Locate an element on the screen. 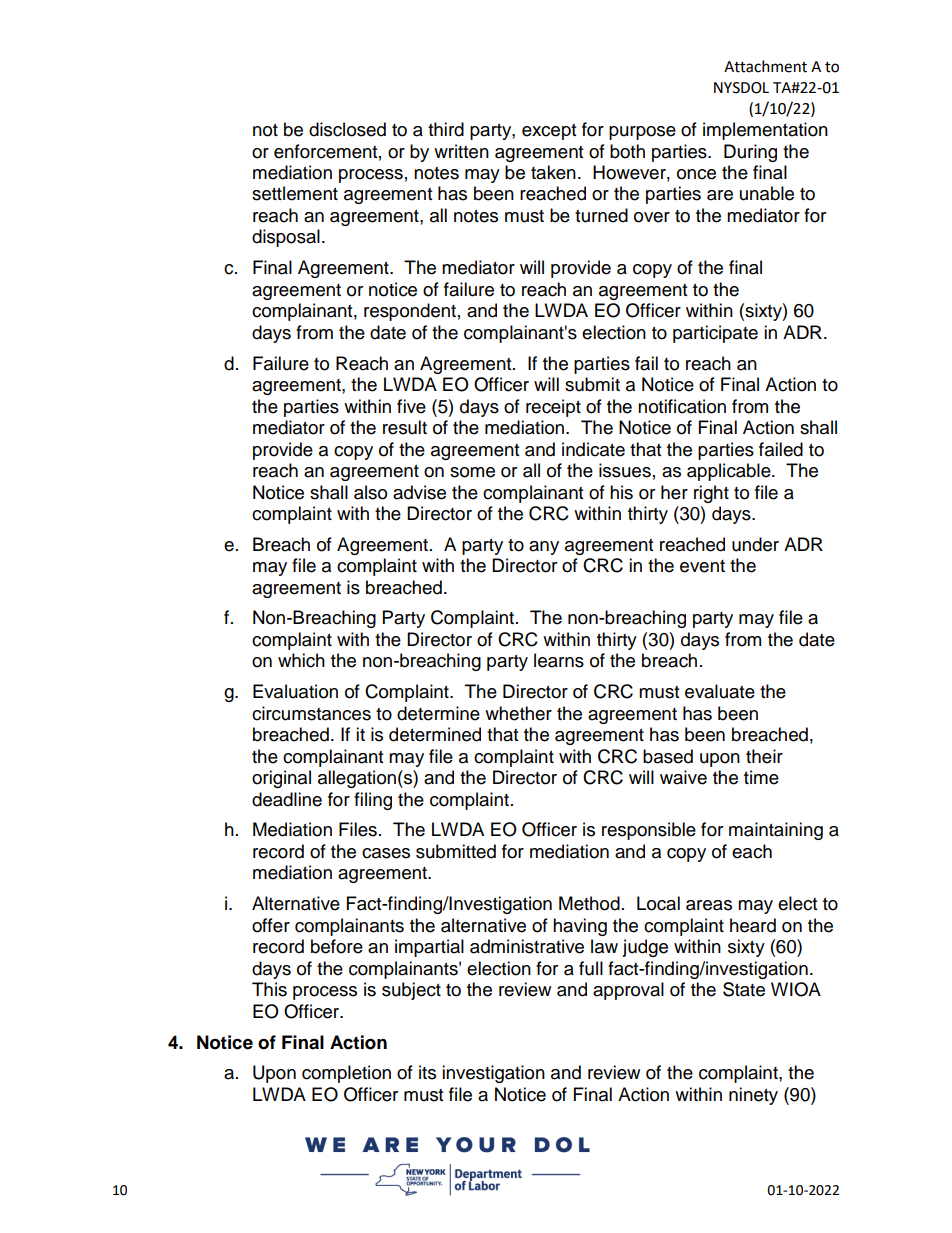 The height and width of the screenshot is (1233, 952). disclosed is located at coordinates (347, 129).
